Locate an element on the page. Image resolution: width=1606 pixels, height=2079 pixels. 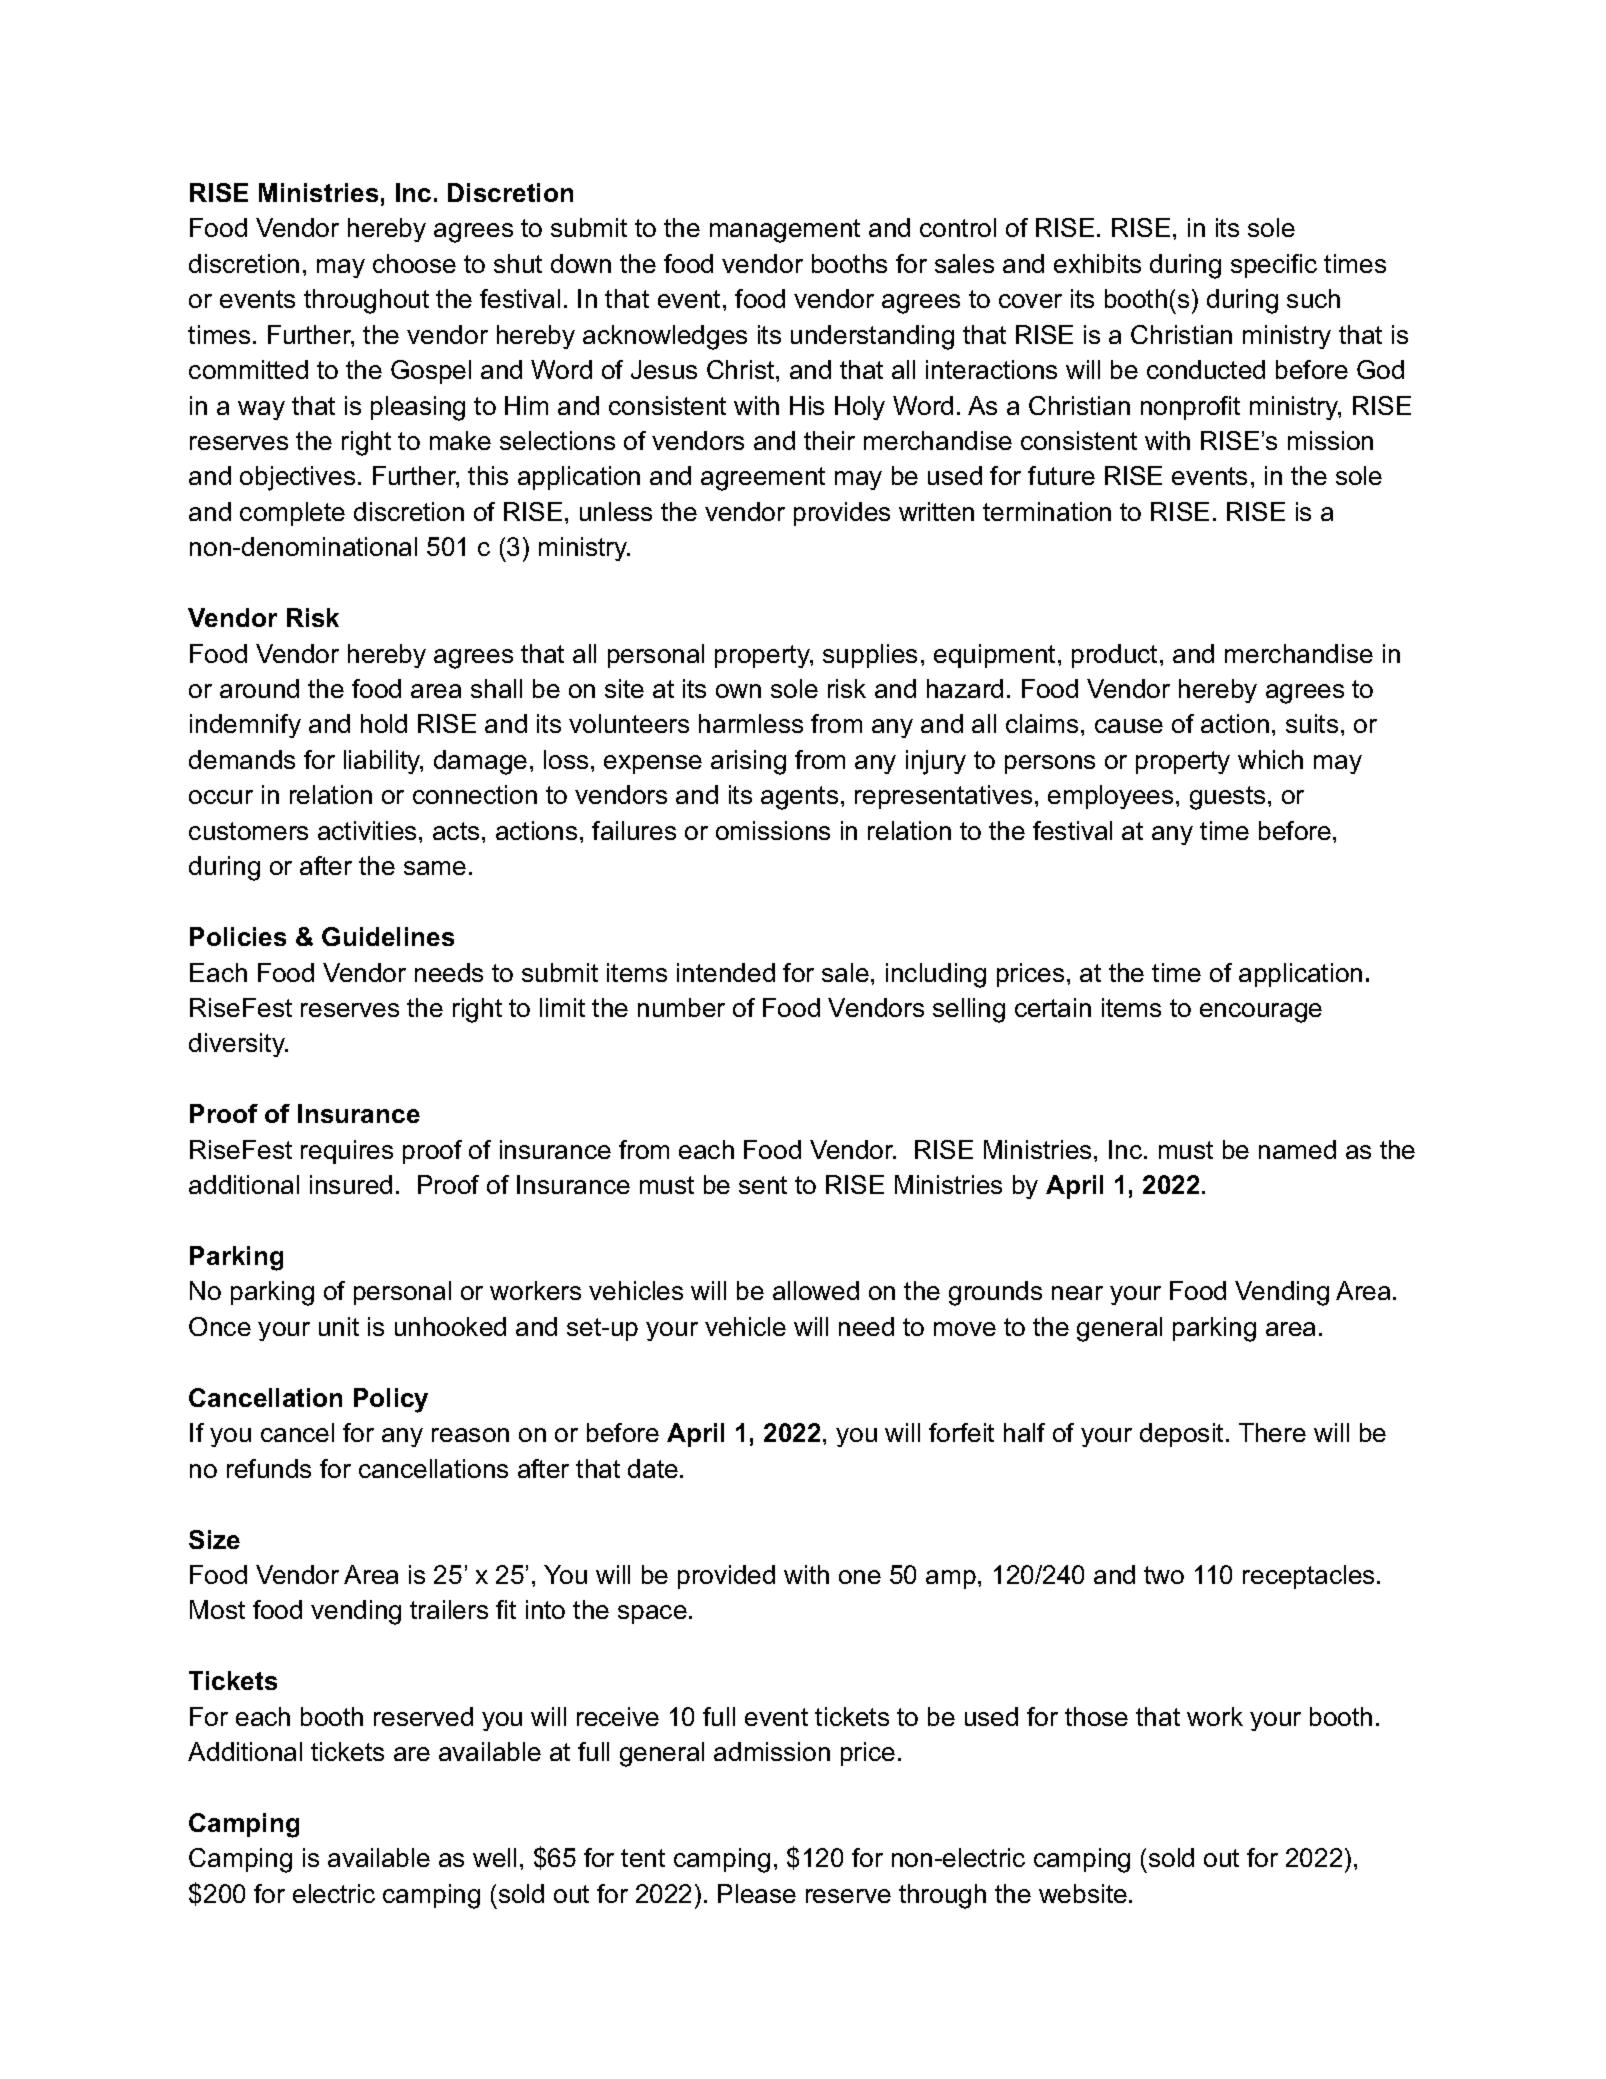
provides is located at coordinates (842, 514).
